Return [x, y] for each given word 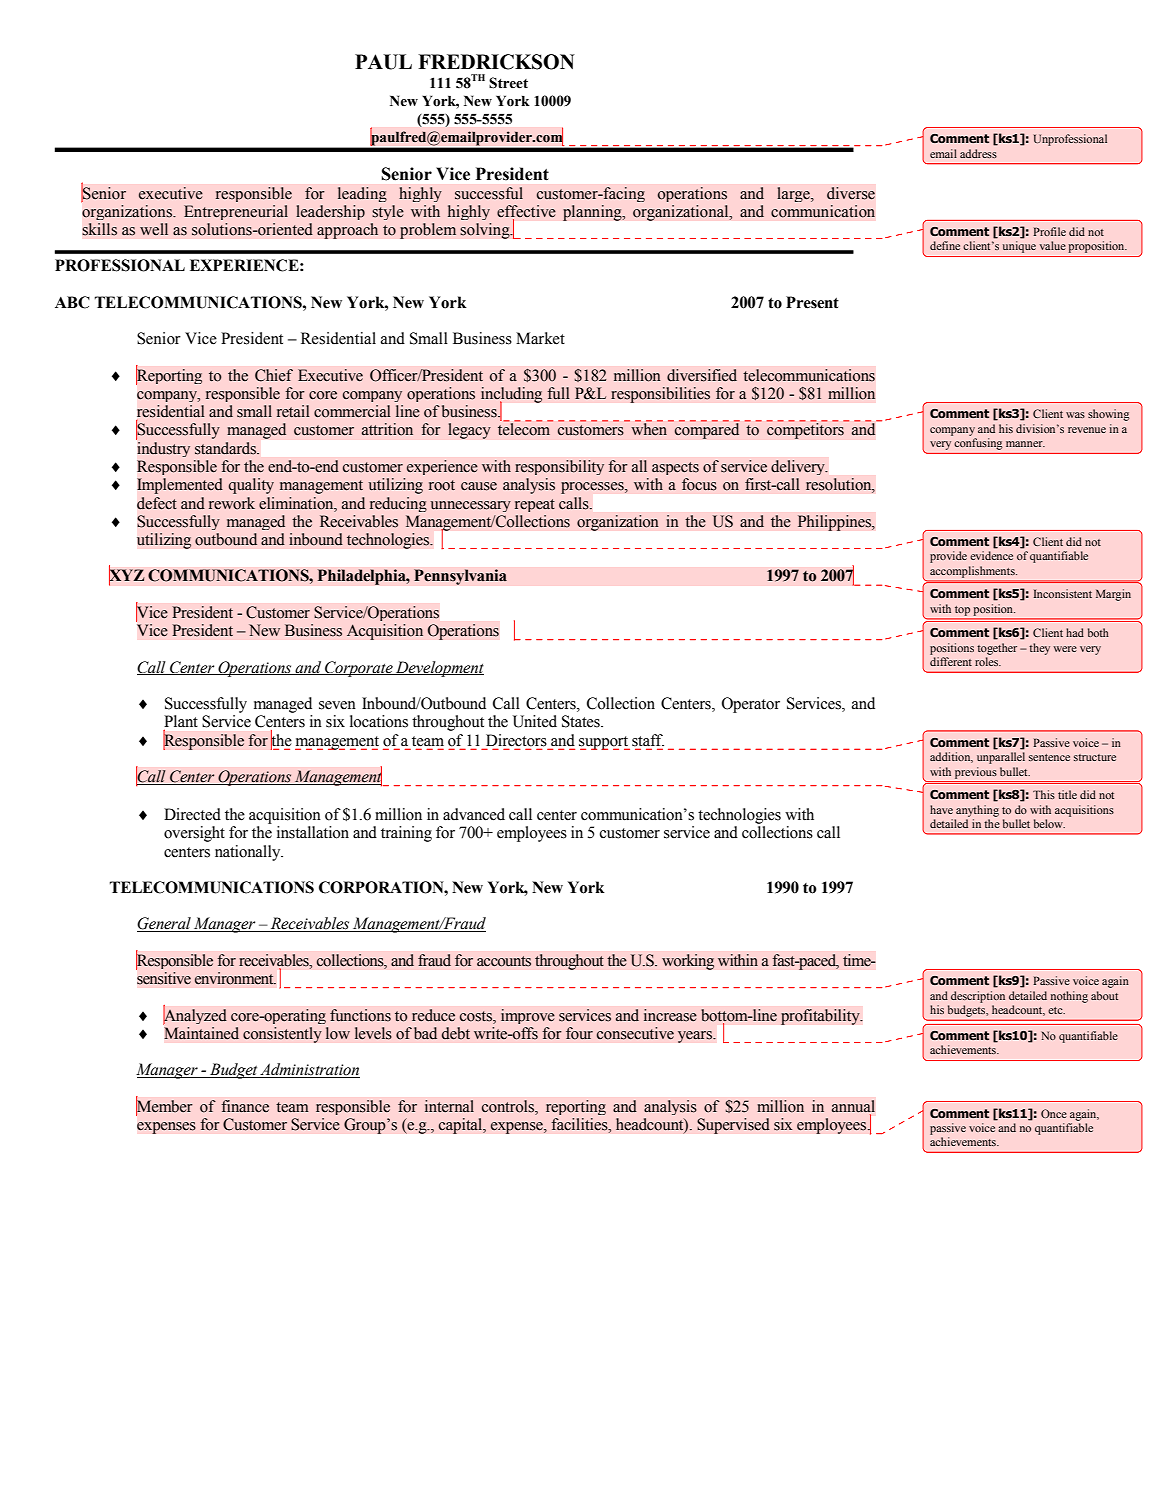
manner [1025, 444]
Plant [181, 722]
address [978, 153]
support [604, 743]
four [579, 1033]
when [649, 428]
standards [227, 448]
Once [1054, 1113]
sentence [1049, 757]
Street [508, 83]
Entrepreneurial [236, 212]
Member [164, 1106]
